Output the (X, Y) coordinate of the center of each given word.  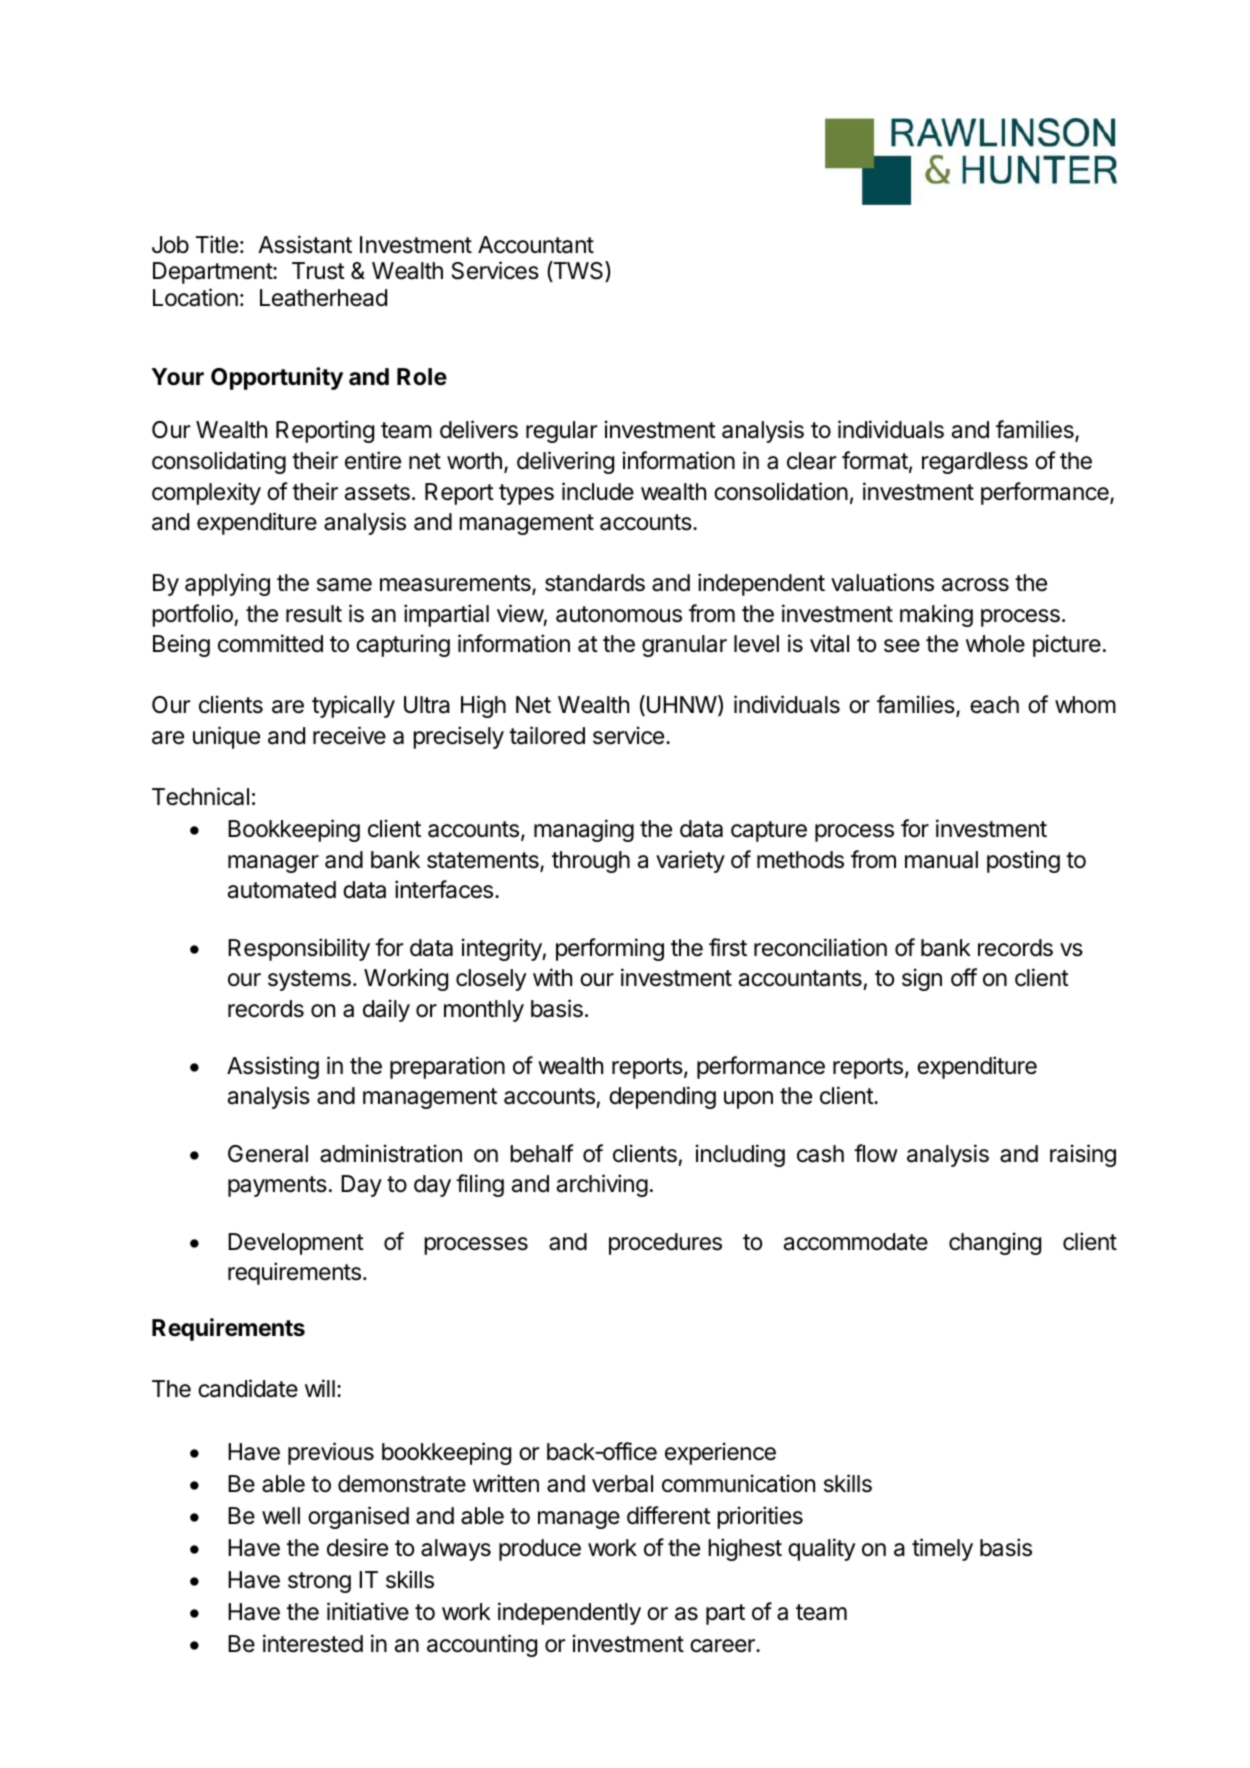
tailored (547, 735)
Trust (318, 271)
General (268, 1154)
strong (319, 1582)
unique (226, 737)
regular (562, 432)
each (994, 705)
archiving (602, 1185)
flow (876, 1153)
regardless (975, 463)
